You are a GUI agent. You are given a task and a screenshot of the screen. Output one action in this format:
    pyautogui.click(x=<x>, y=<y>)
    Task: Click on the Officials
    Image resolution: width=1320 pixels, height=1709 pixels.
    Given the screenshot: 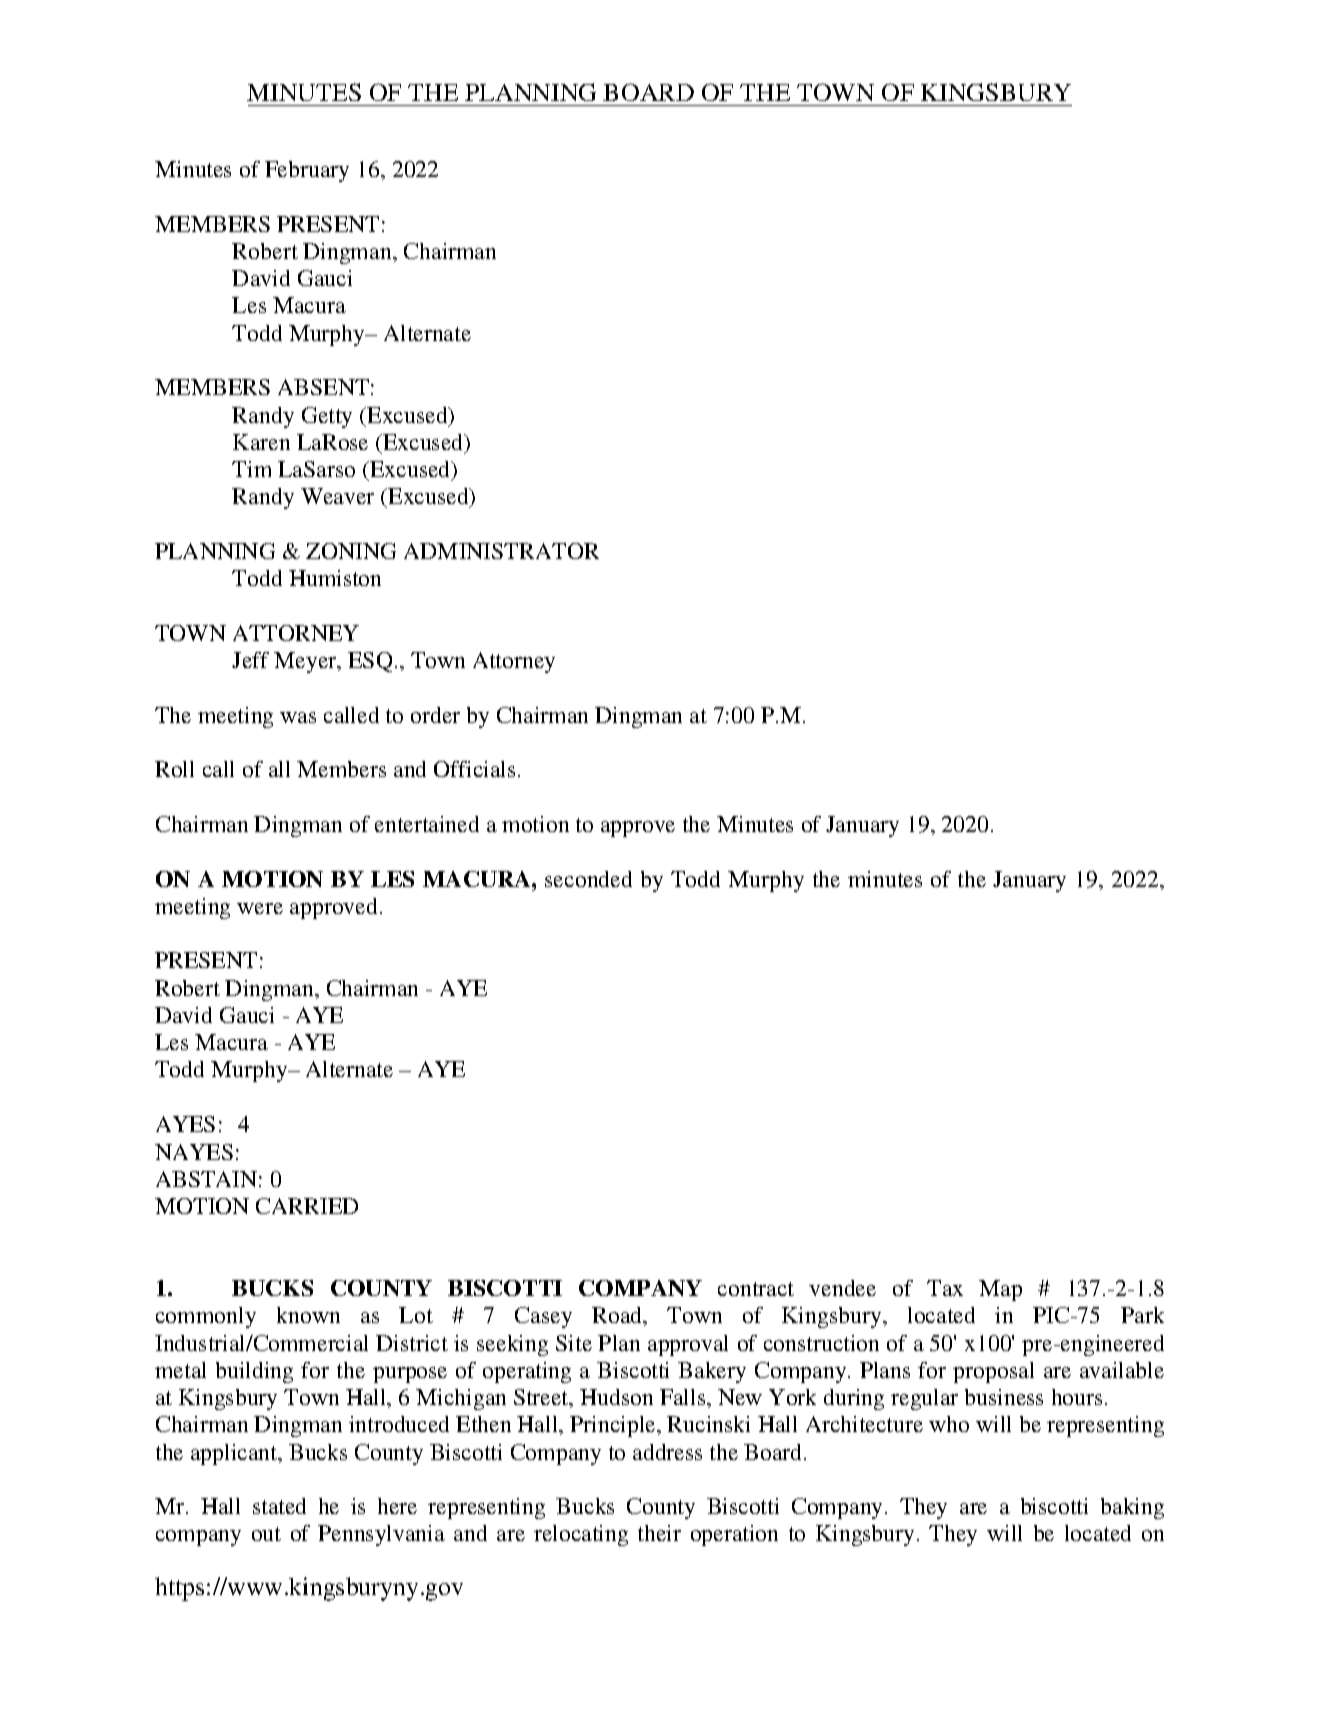 What is the action you would take?
    pyautogui.click(x=474, y=769)
